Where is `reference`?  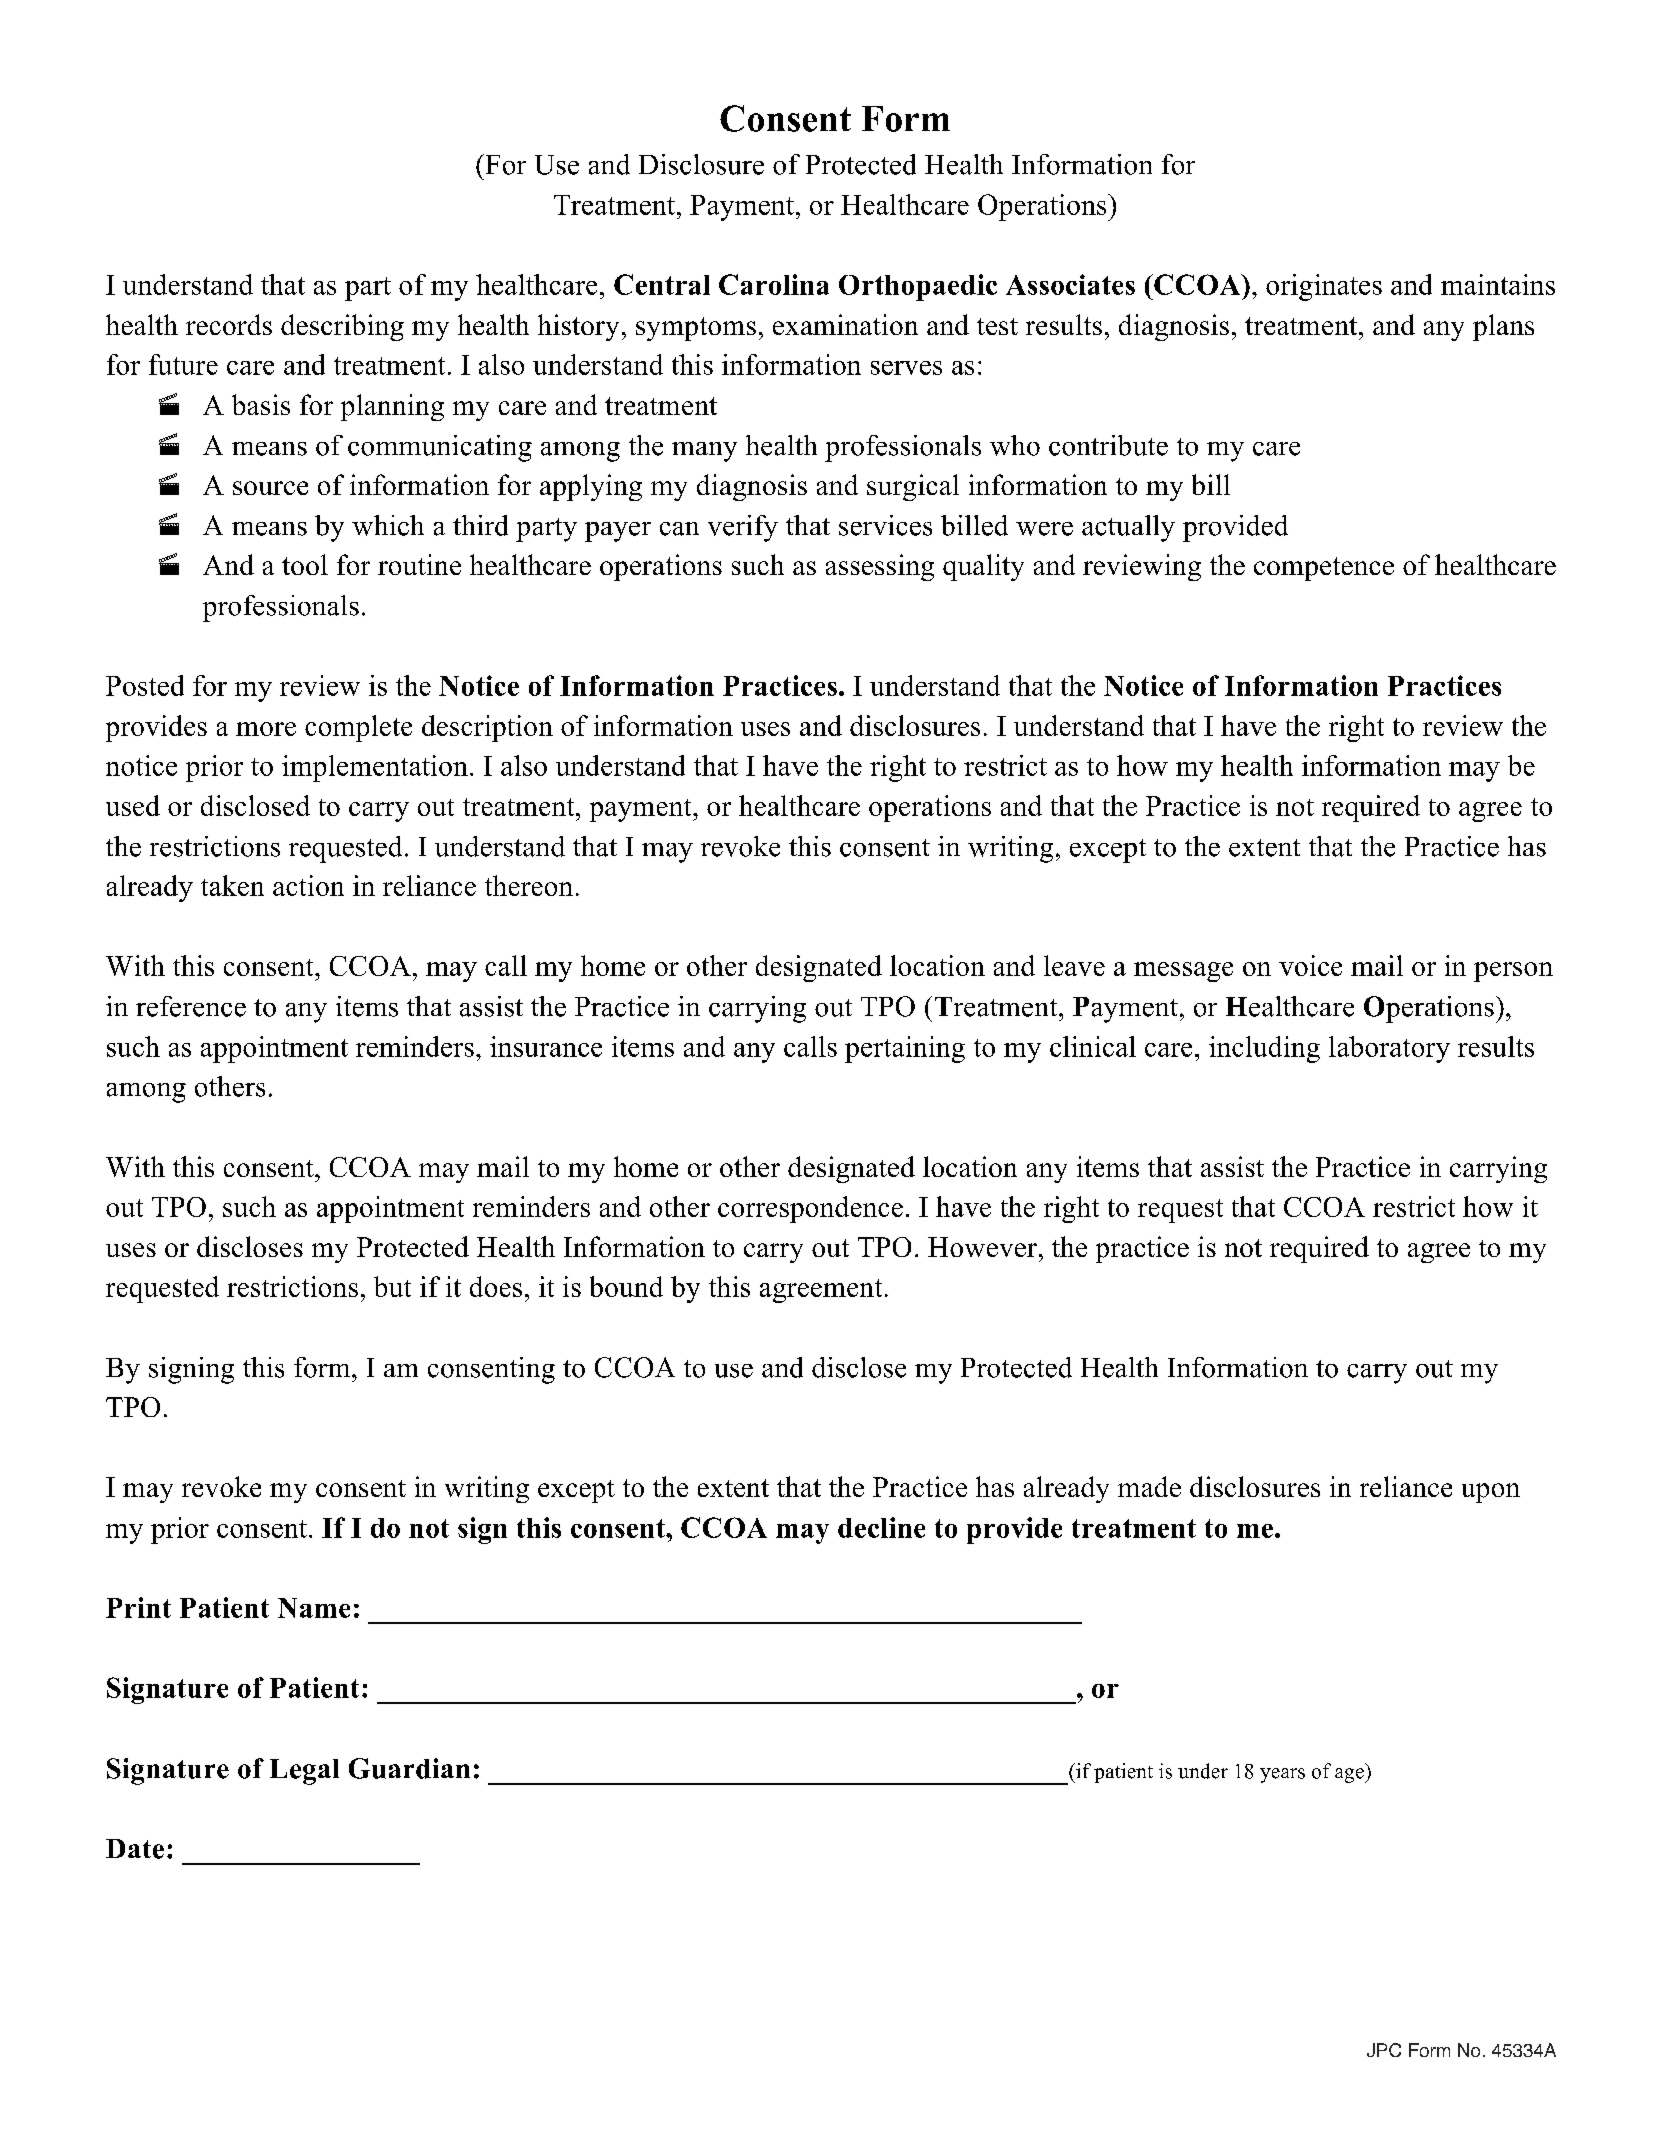 reference is located at coordinates (191, 1006).
